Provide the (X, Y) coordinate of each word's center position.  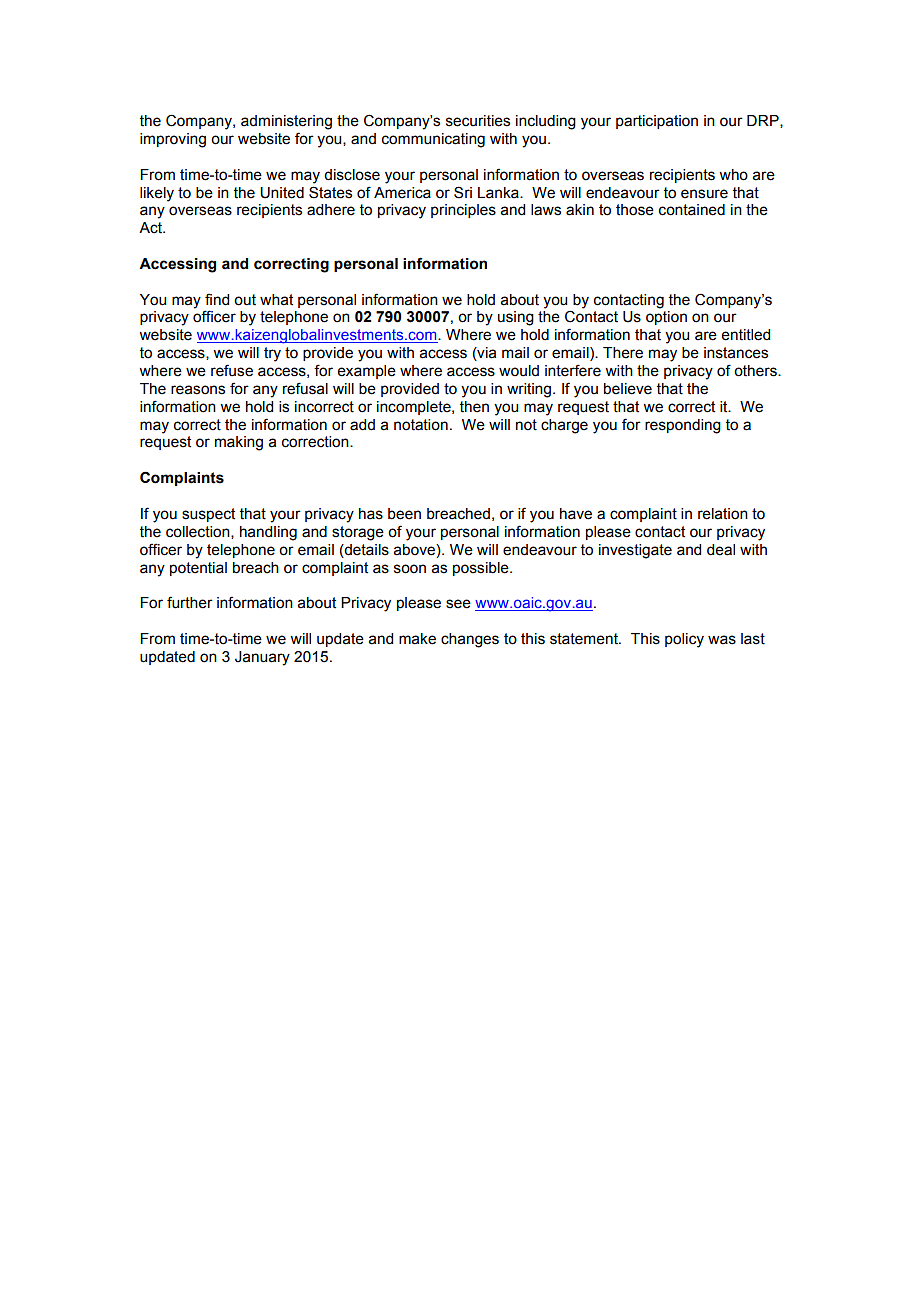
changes (470, 640)
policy (684, 640)
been (404, 514)
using (516, 318)
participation (657, 122)
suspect (208, 515)
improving (173, 140)
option (666, 318)
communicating (433, 140)
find (217, 299)
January (262, 658)
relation (723, 514)
